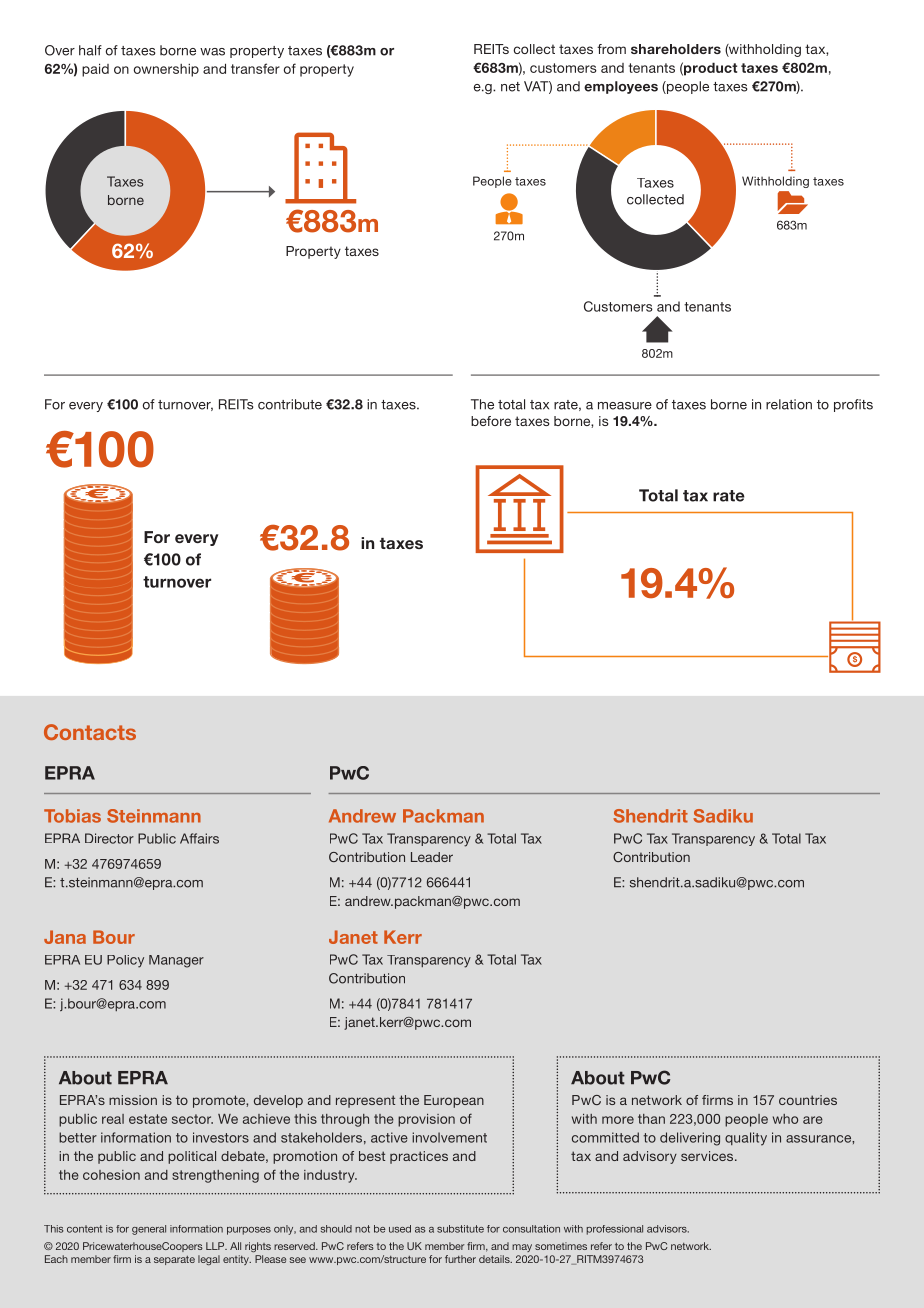 This page has height=1308, width=924. Describe the element at coordinates (808, 1100) in the page. I see `countries` at that location.
